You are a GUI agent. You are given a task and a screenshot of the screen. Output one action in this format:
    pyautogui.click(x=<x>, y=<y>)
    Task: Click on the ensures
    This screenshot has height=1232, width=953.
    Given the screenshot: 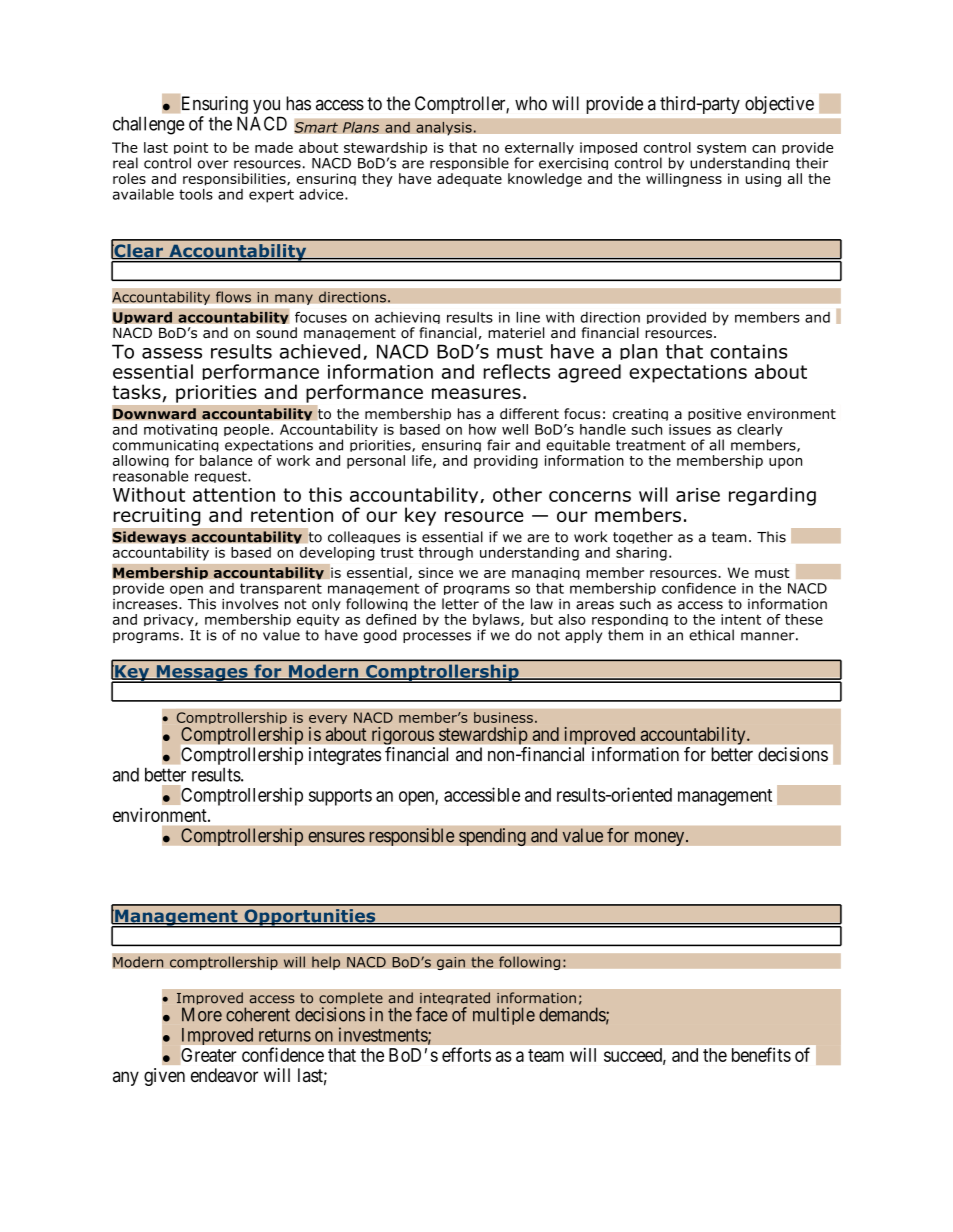 What is the action you would take?
    pyautogui.click(x=336, y=837)
